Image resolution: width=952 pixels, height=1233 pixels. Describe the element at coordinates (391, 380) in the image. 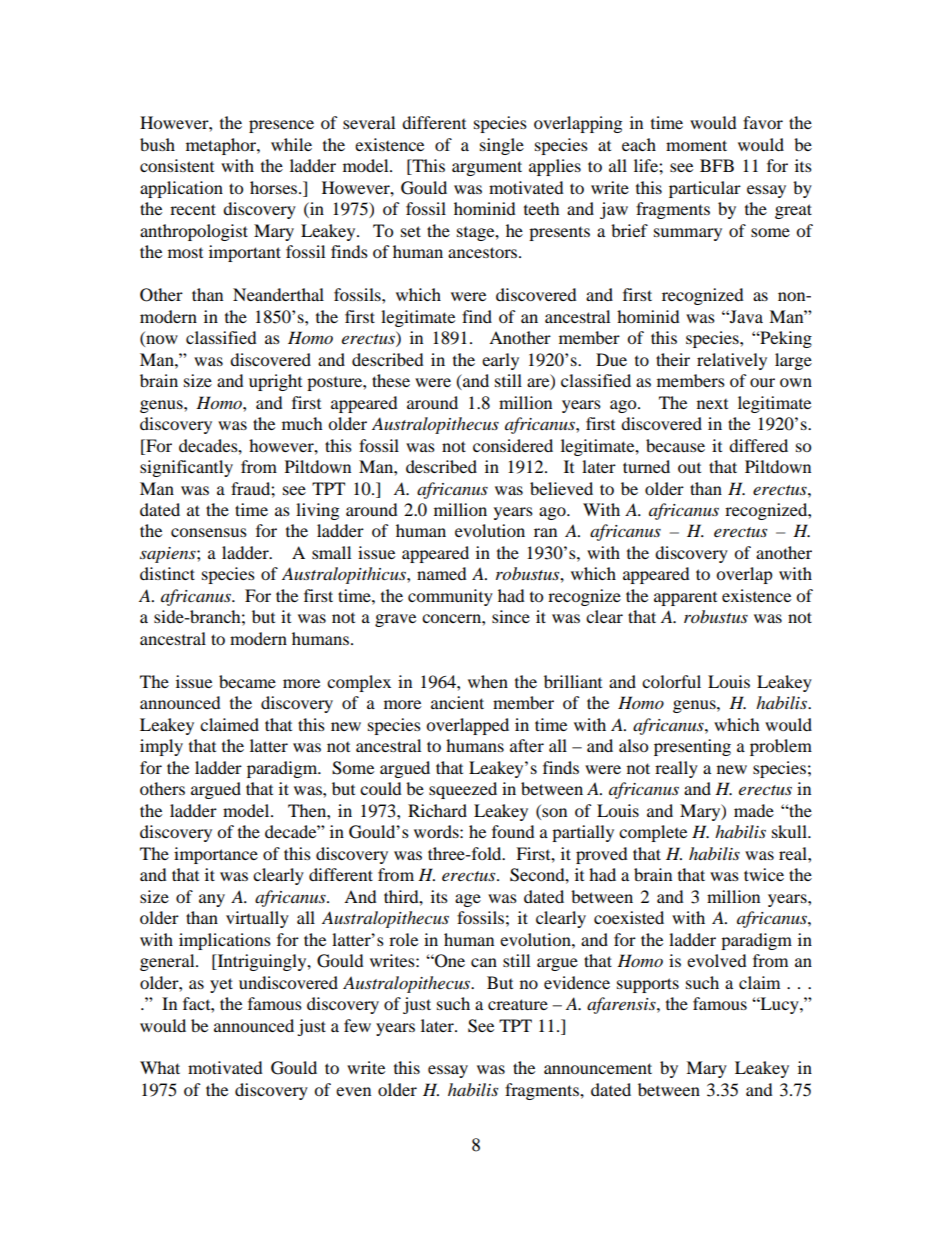

I see `these` at that location.
